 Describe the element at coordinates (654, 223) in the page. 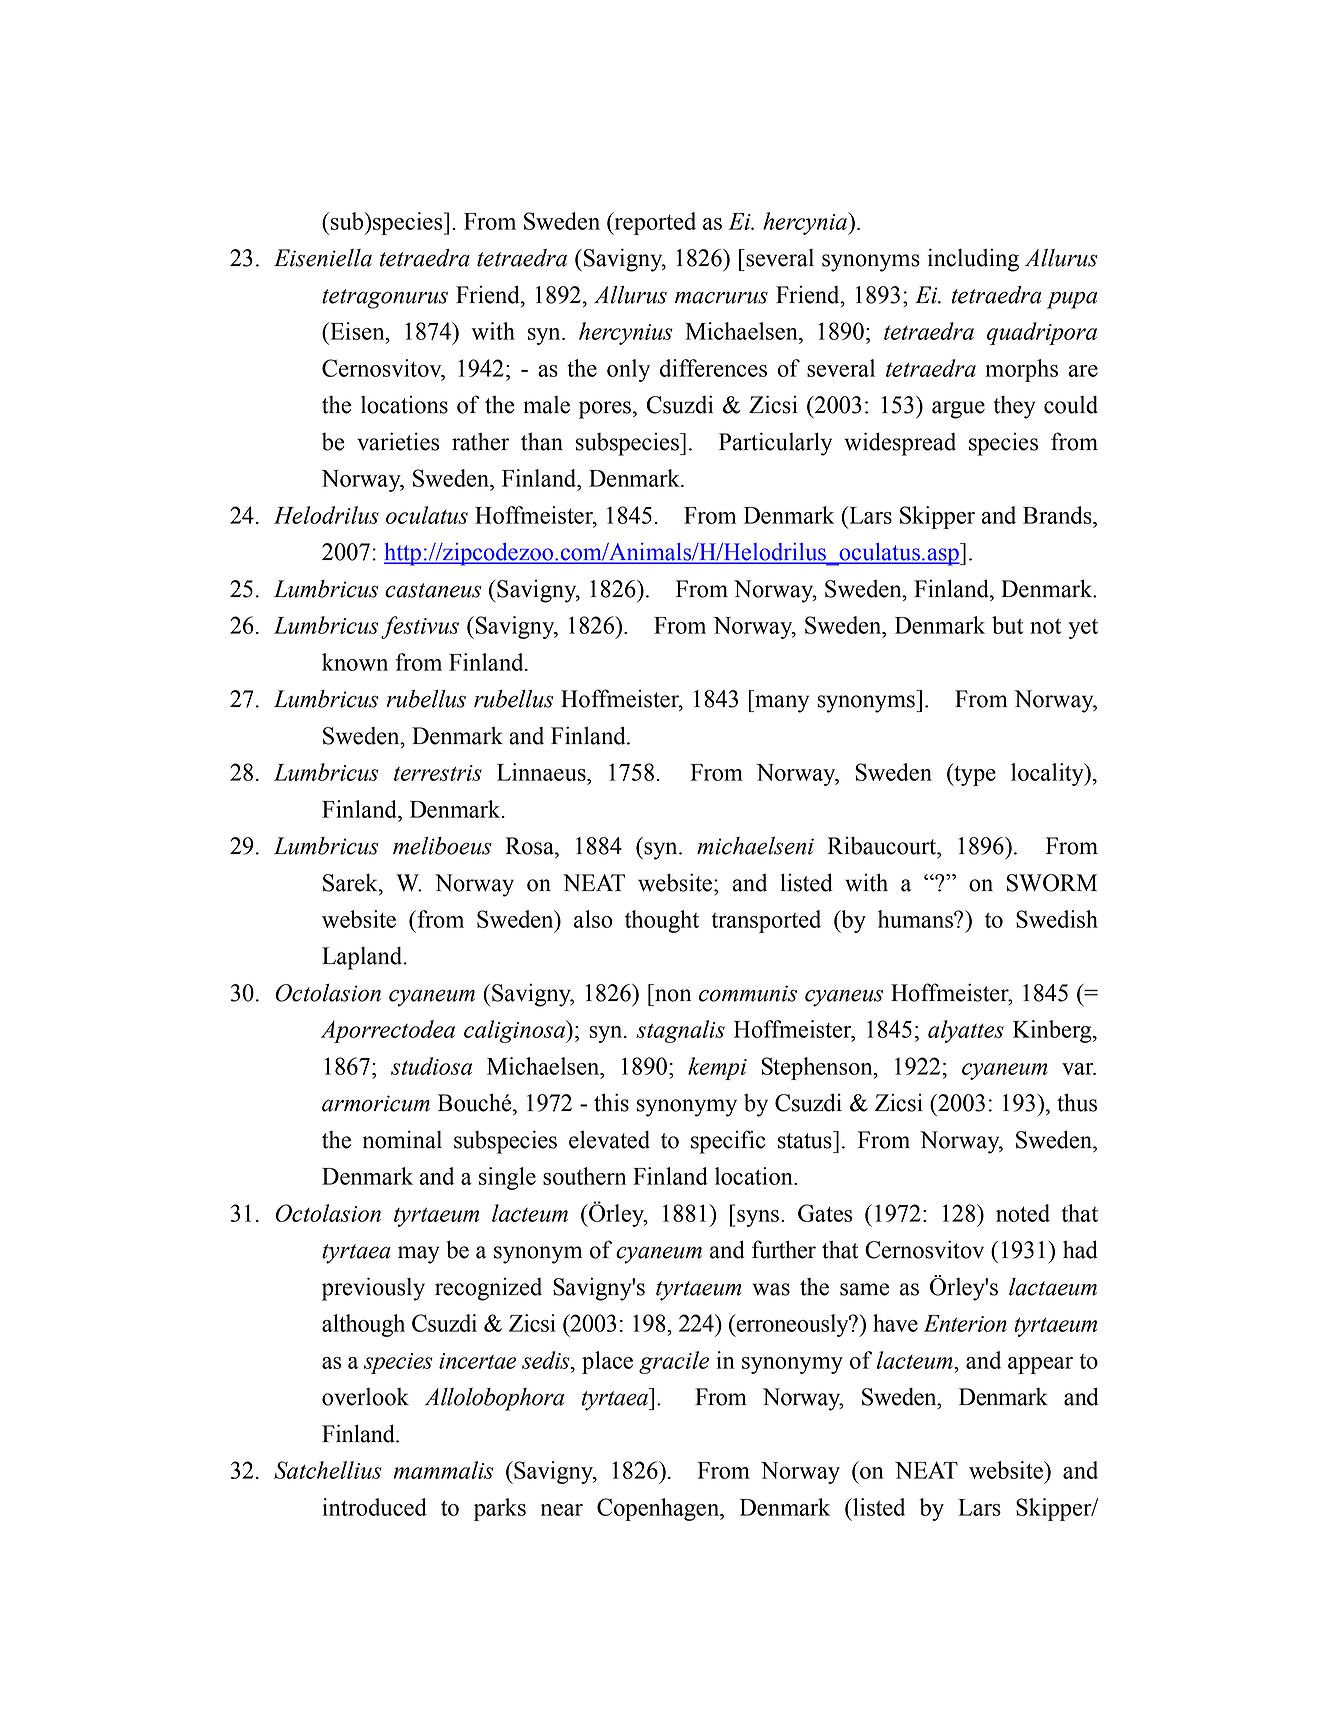

I see `reported` at that location.
